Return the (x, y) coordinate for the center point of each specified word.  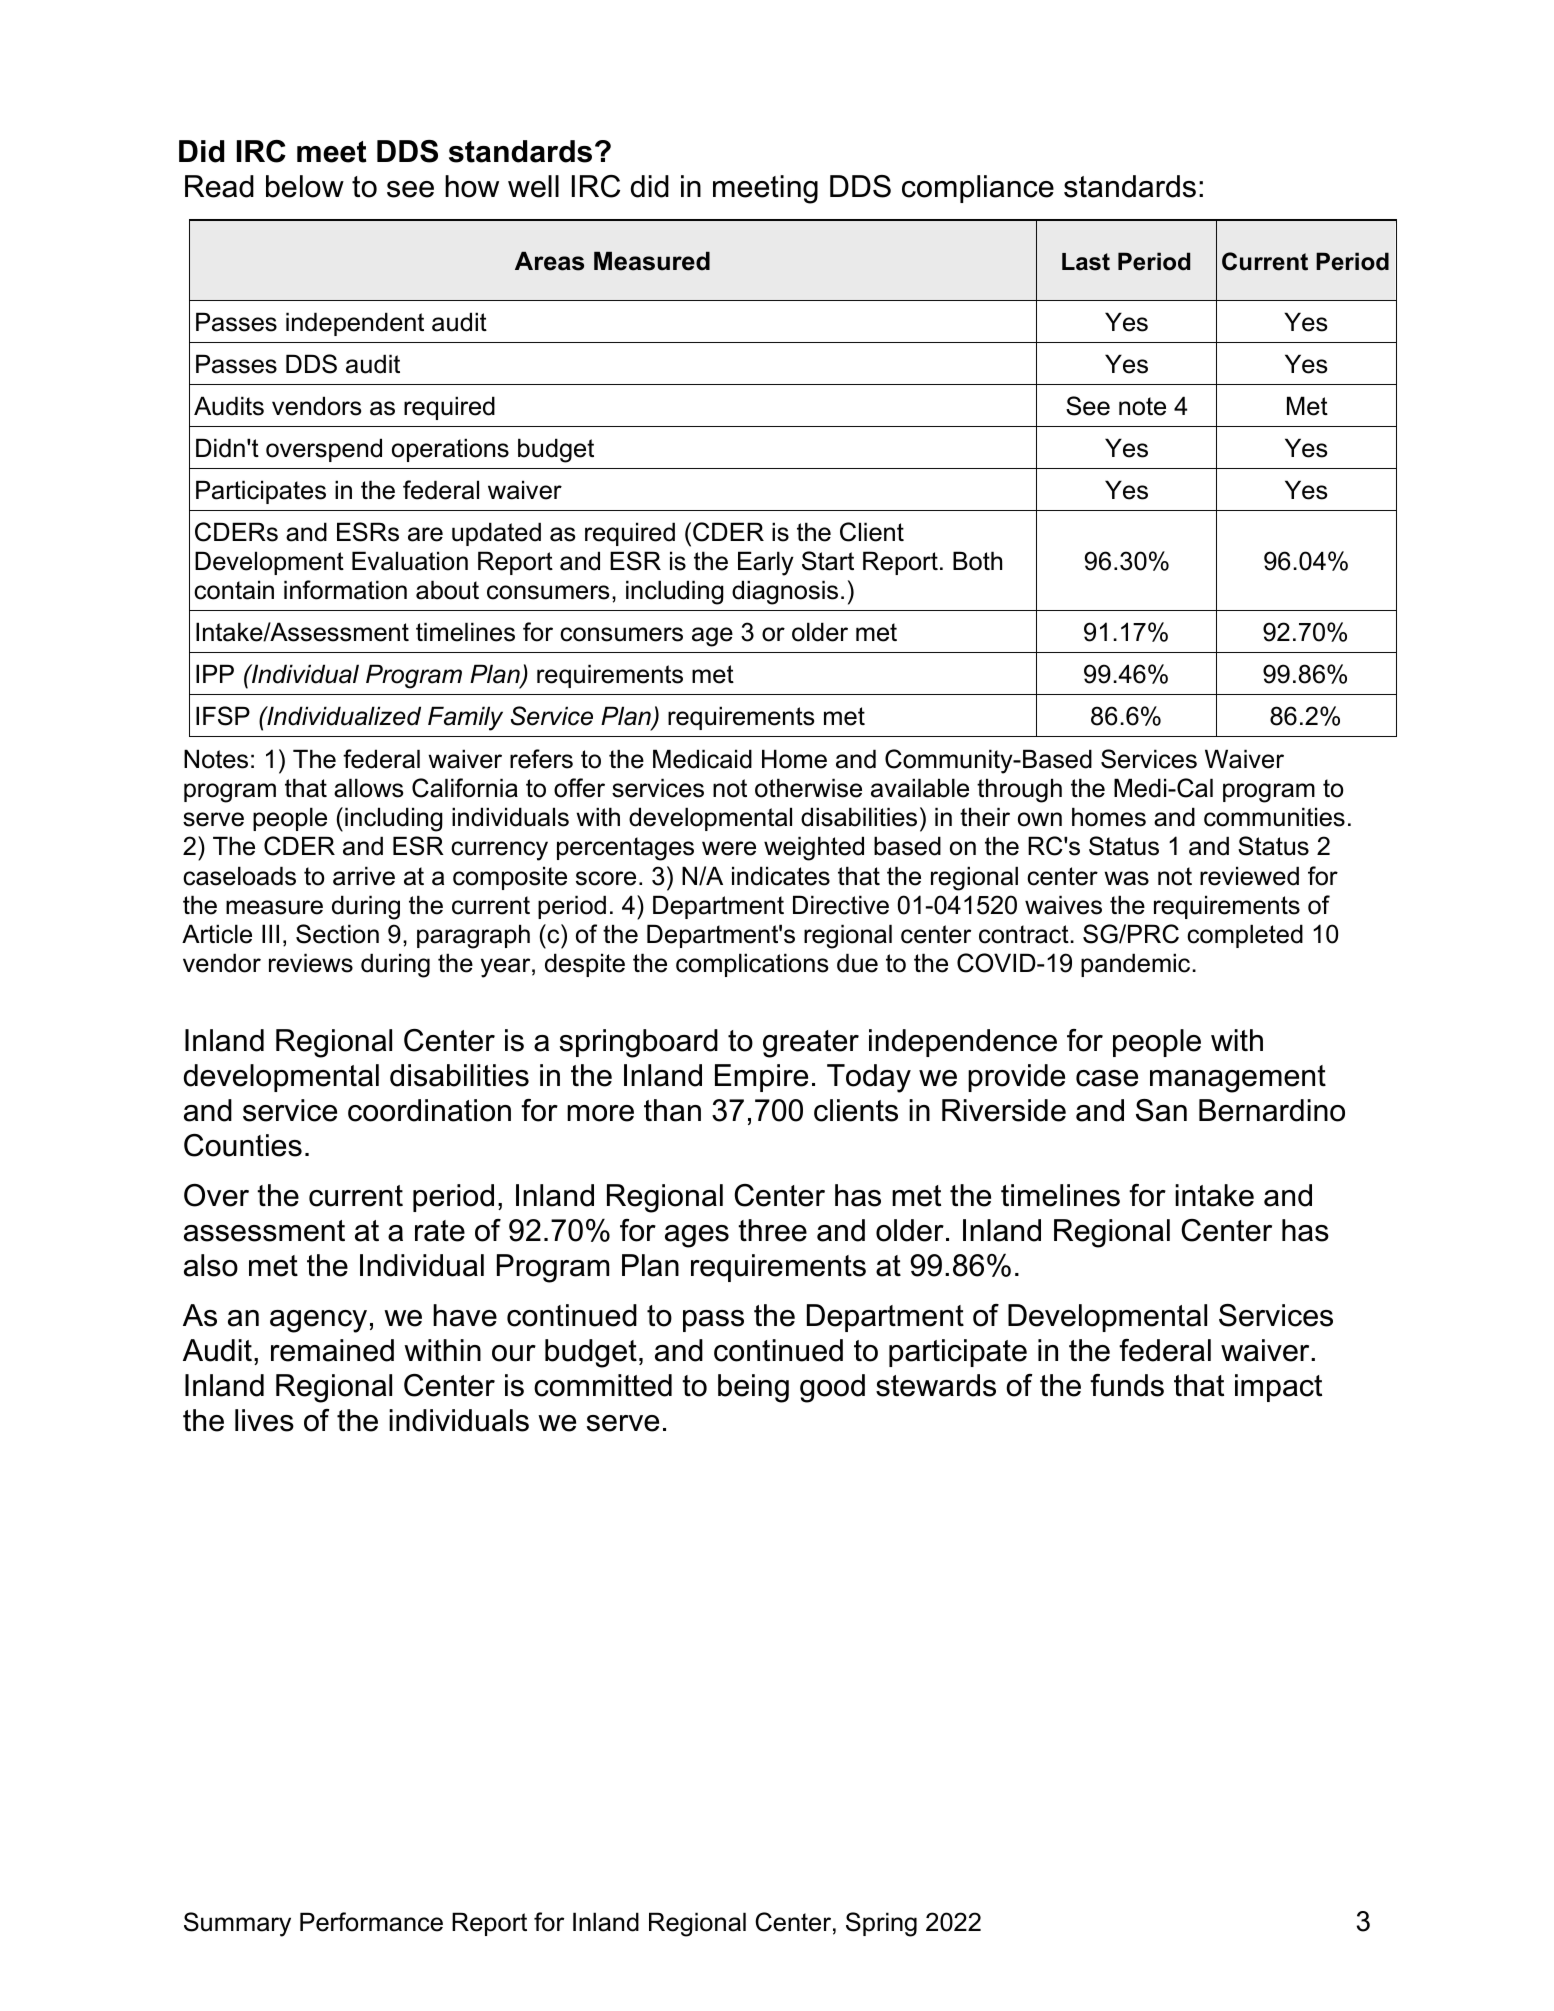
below (305, 186)
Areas (549, 261)
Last (1086, 262)
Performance (371, 1922)
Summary (237, 1924)
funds (1127, 1385)
